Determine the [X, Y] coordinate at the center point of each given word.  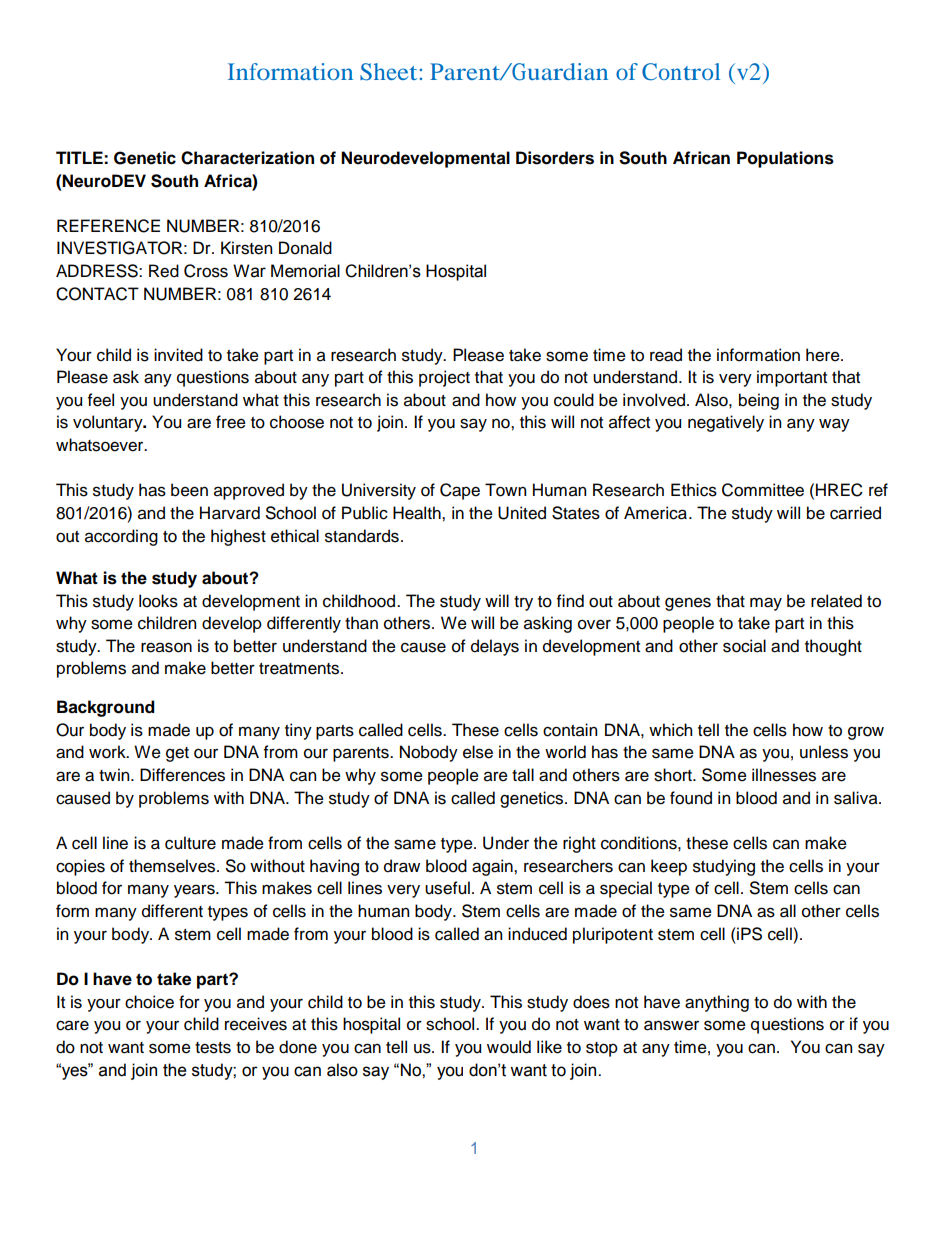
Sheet [388, 72]
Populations [785, 159]
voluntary [109, 423]
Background [106, 708]
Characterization [247, 158]
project [444, 378]
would [509, 1047]
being [759, 401]
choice [149, 1002]
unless [824, 752]
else [478, 752]
